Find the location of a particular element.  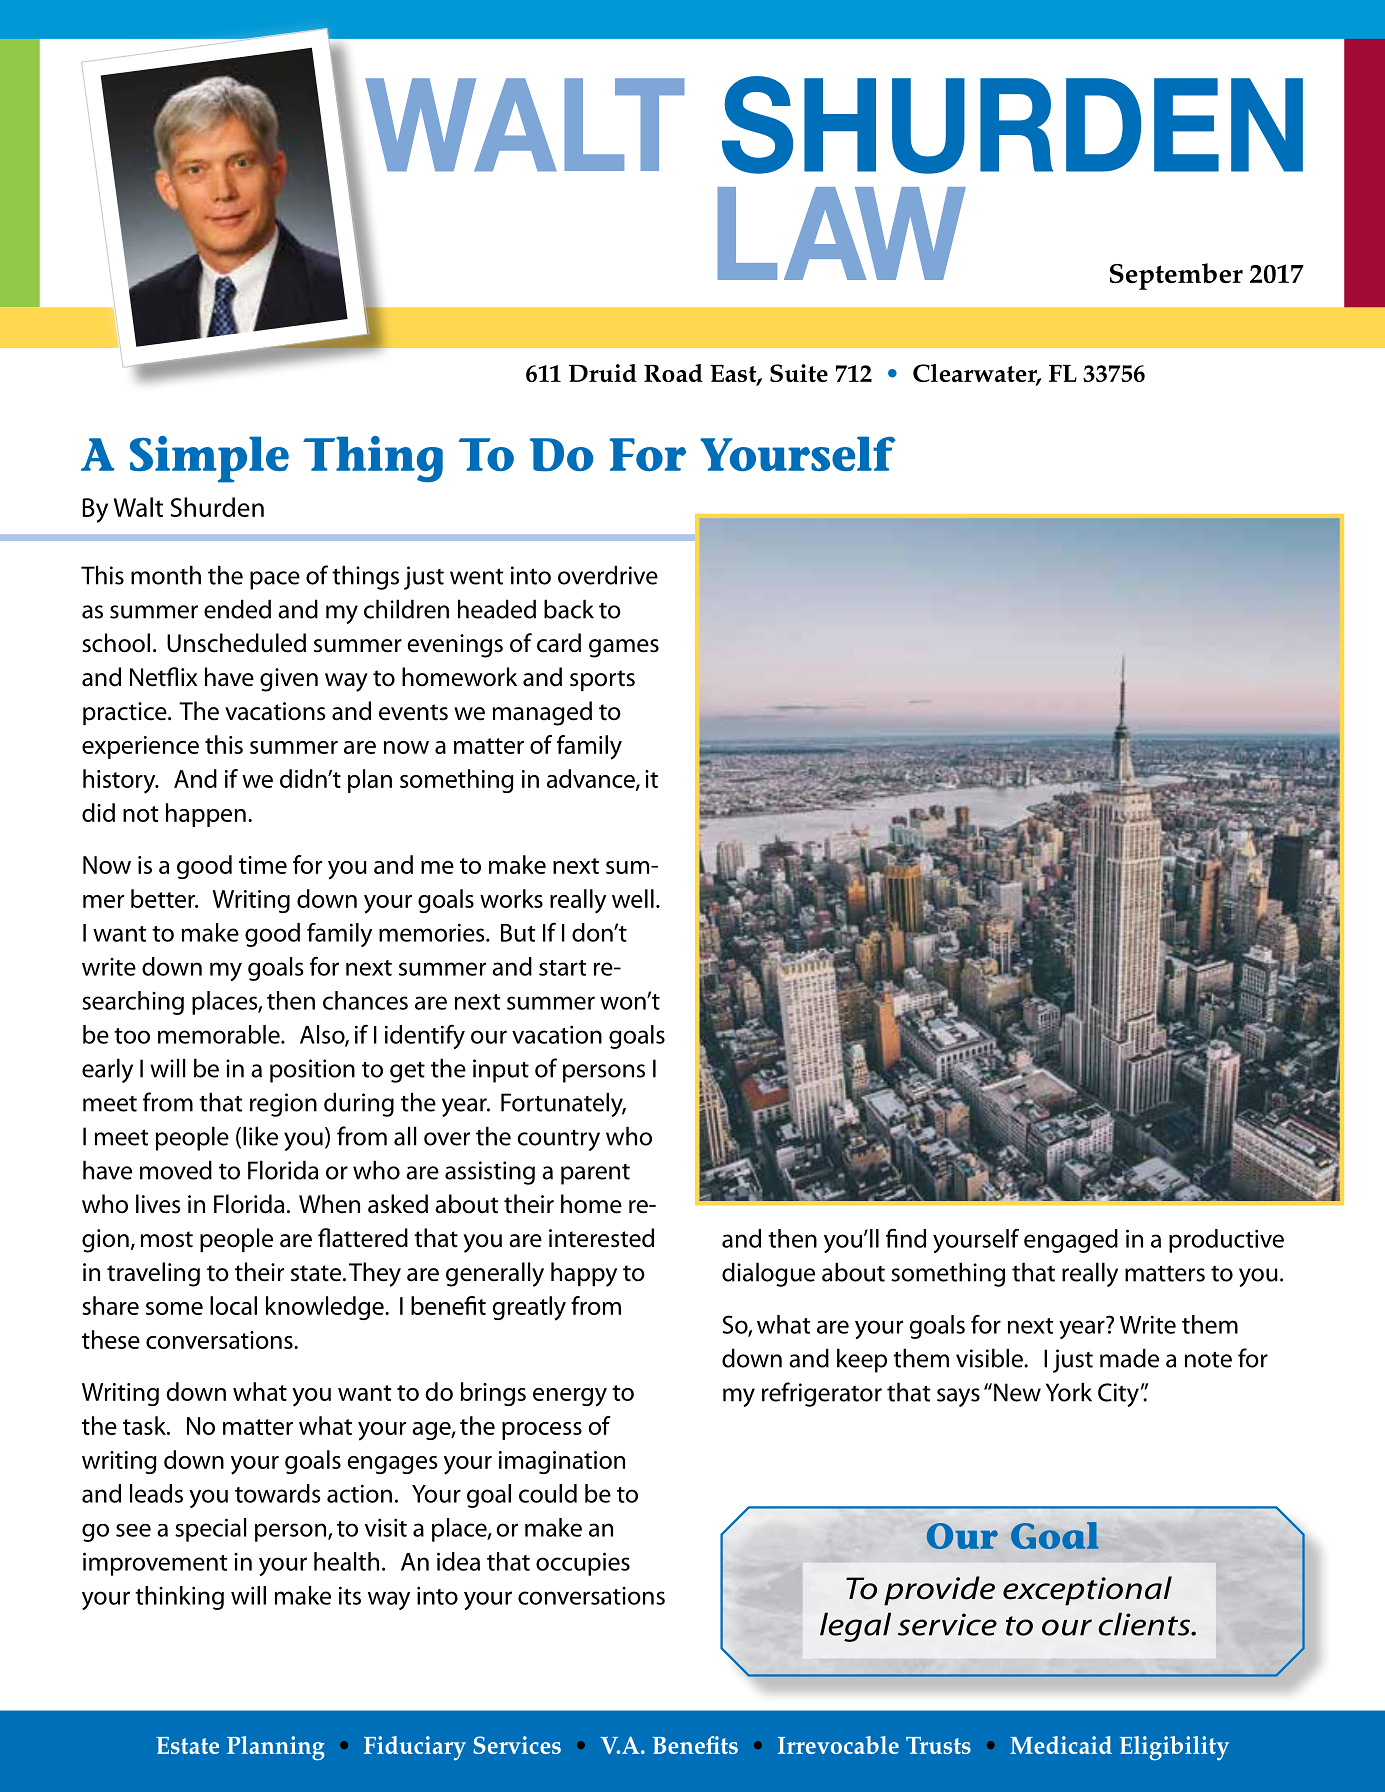

sports is located at coordinates (602, 680).
